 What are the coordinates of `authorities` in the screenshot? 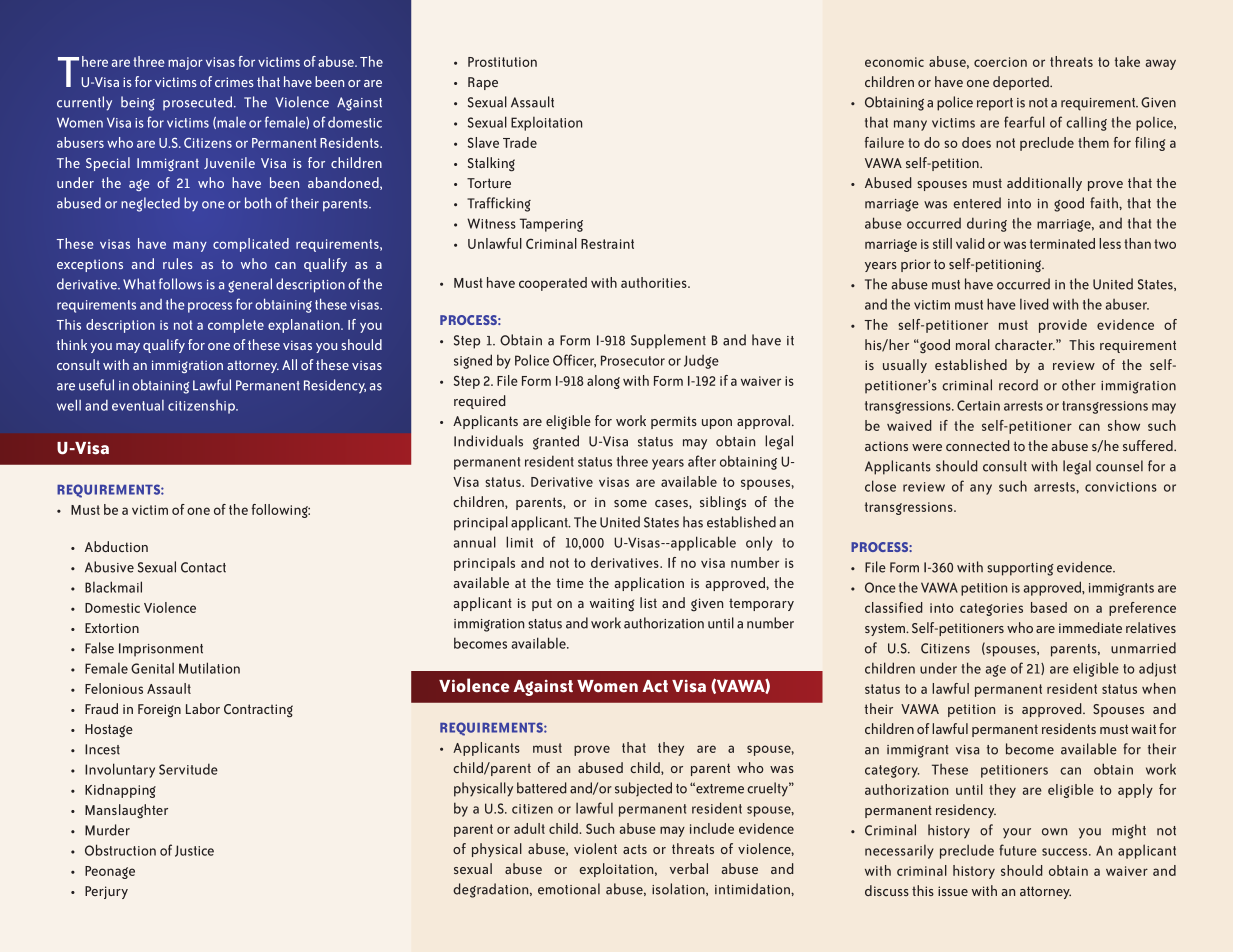 It's located at (655, 282).
